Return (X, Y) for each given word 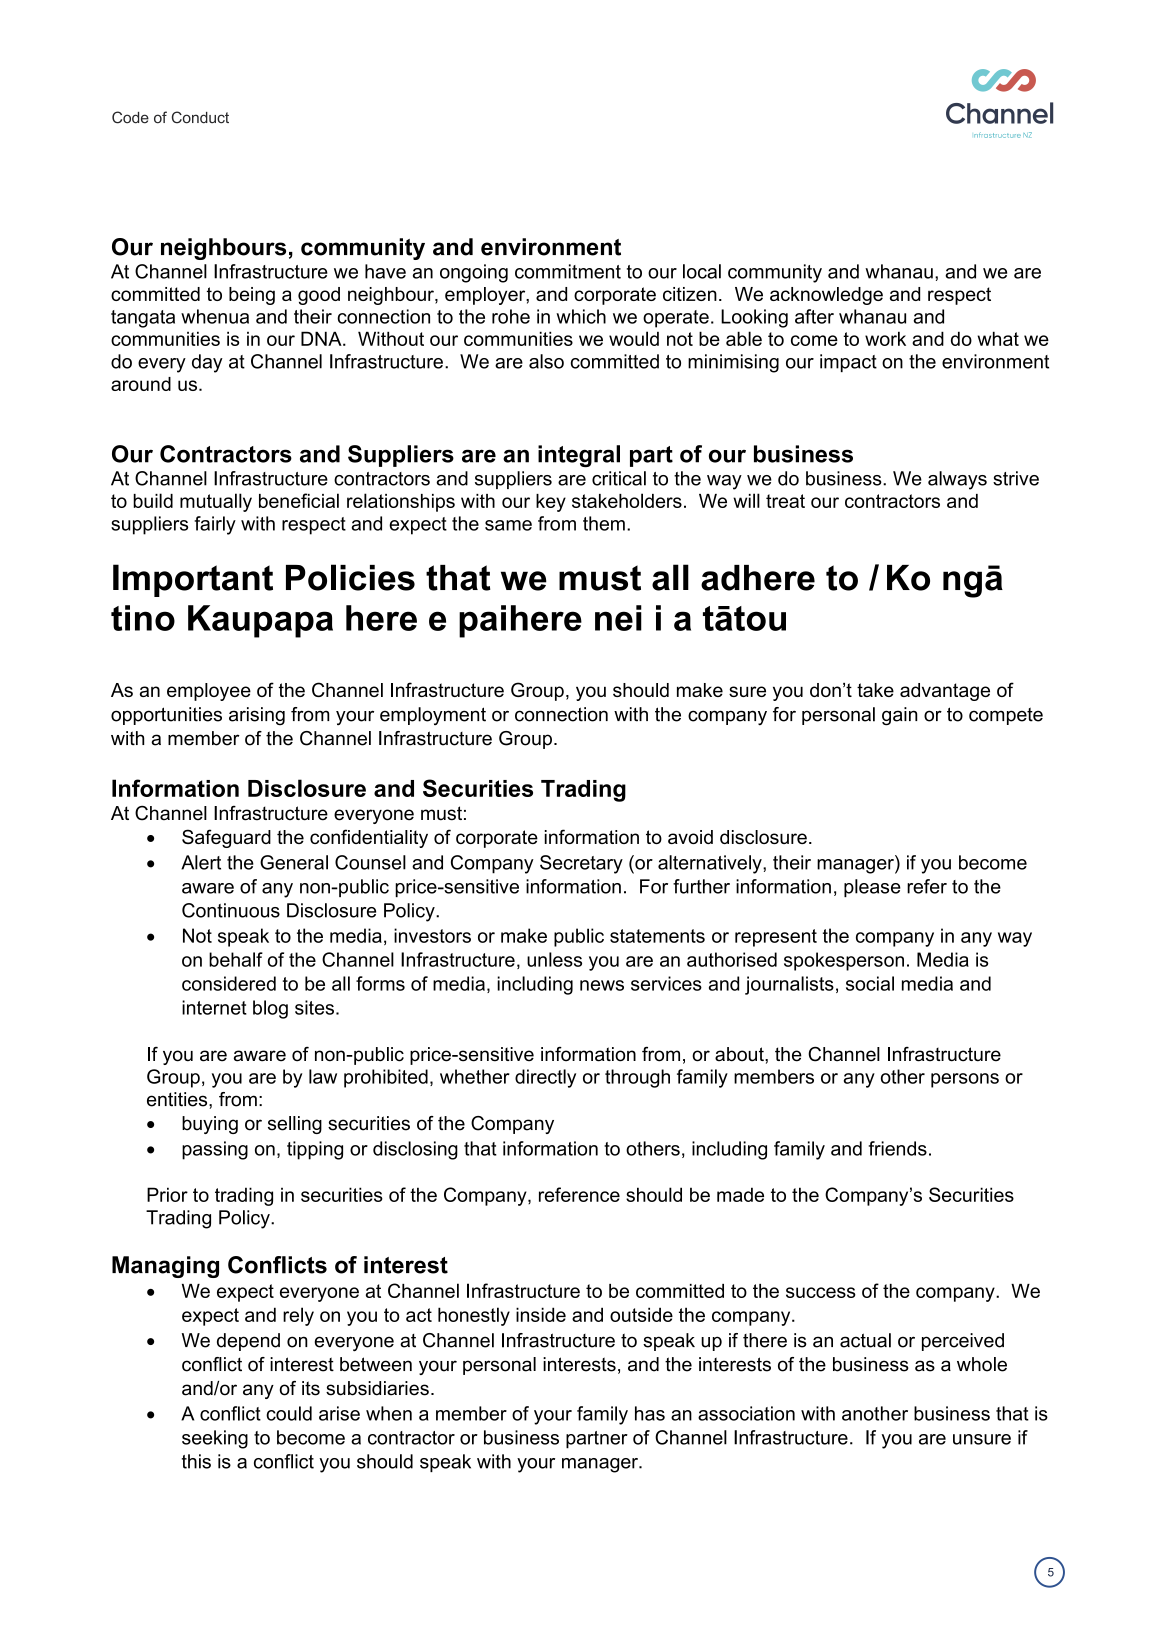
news (602, 985)
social (870, 983)
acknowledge (826, 296)
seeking (215, 1439)
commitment (568, 271)
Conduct (200, 117)
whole (982, 1364)
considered (229, 983)
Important (193, 580)
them (604, 523)
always (957, 480)
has (650, 1413)
